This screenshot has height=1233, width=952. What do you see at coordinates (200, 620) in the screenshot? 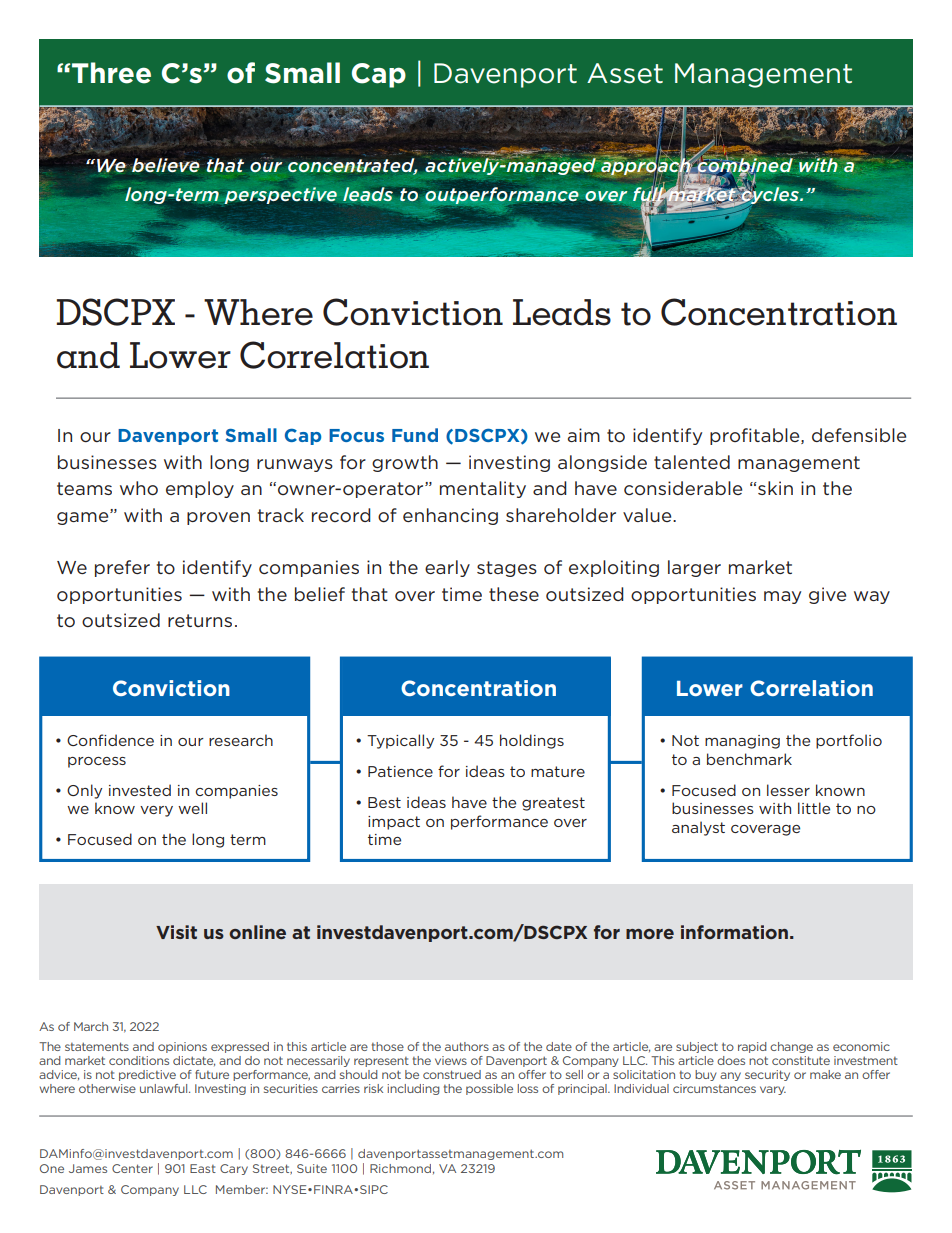
I see `returns` at bounding box center [200, 620].
